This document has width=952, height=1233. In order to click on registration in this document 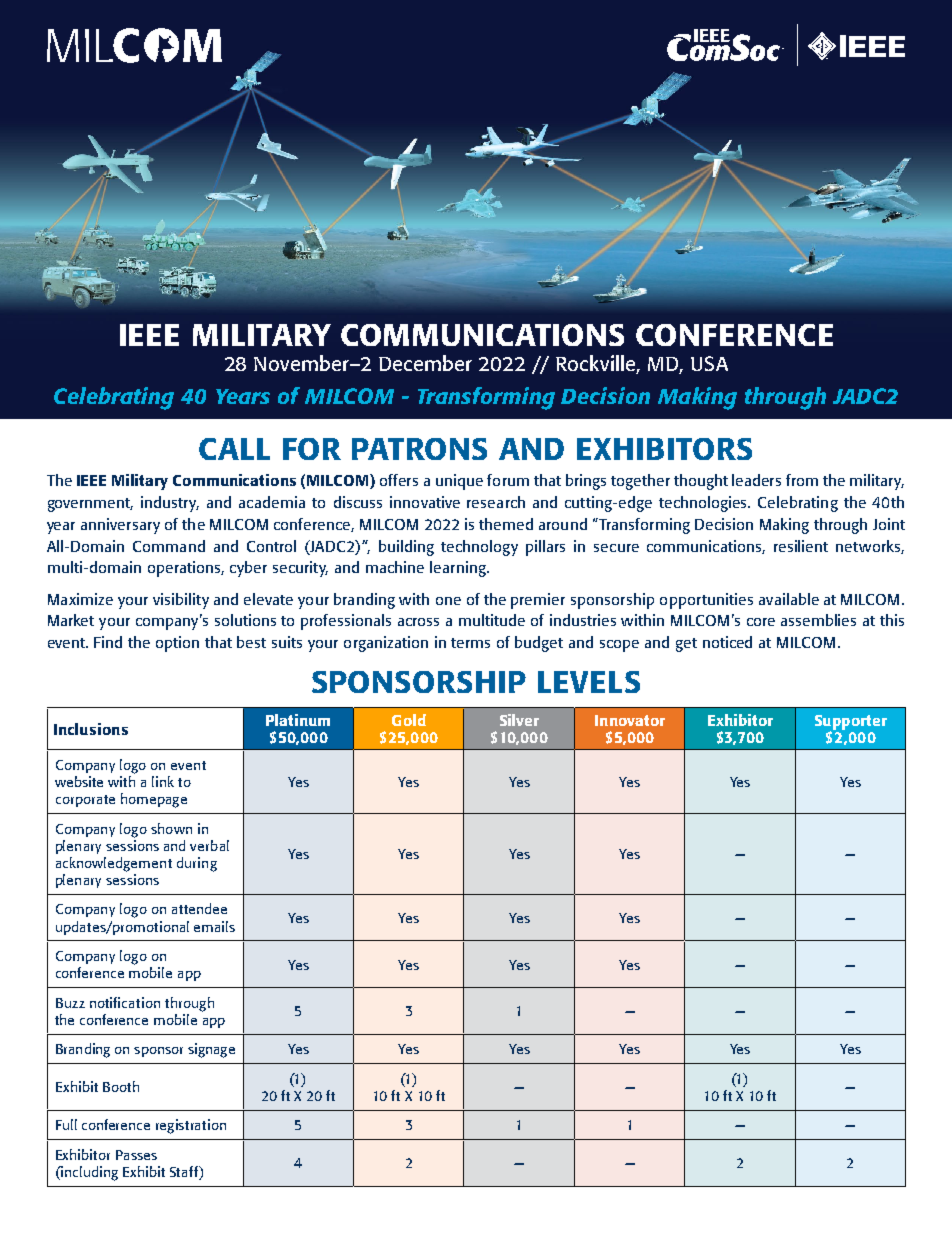, I will do `click(191, 1126)`.
